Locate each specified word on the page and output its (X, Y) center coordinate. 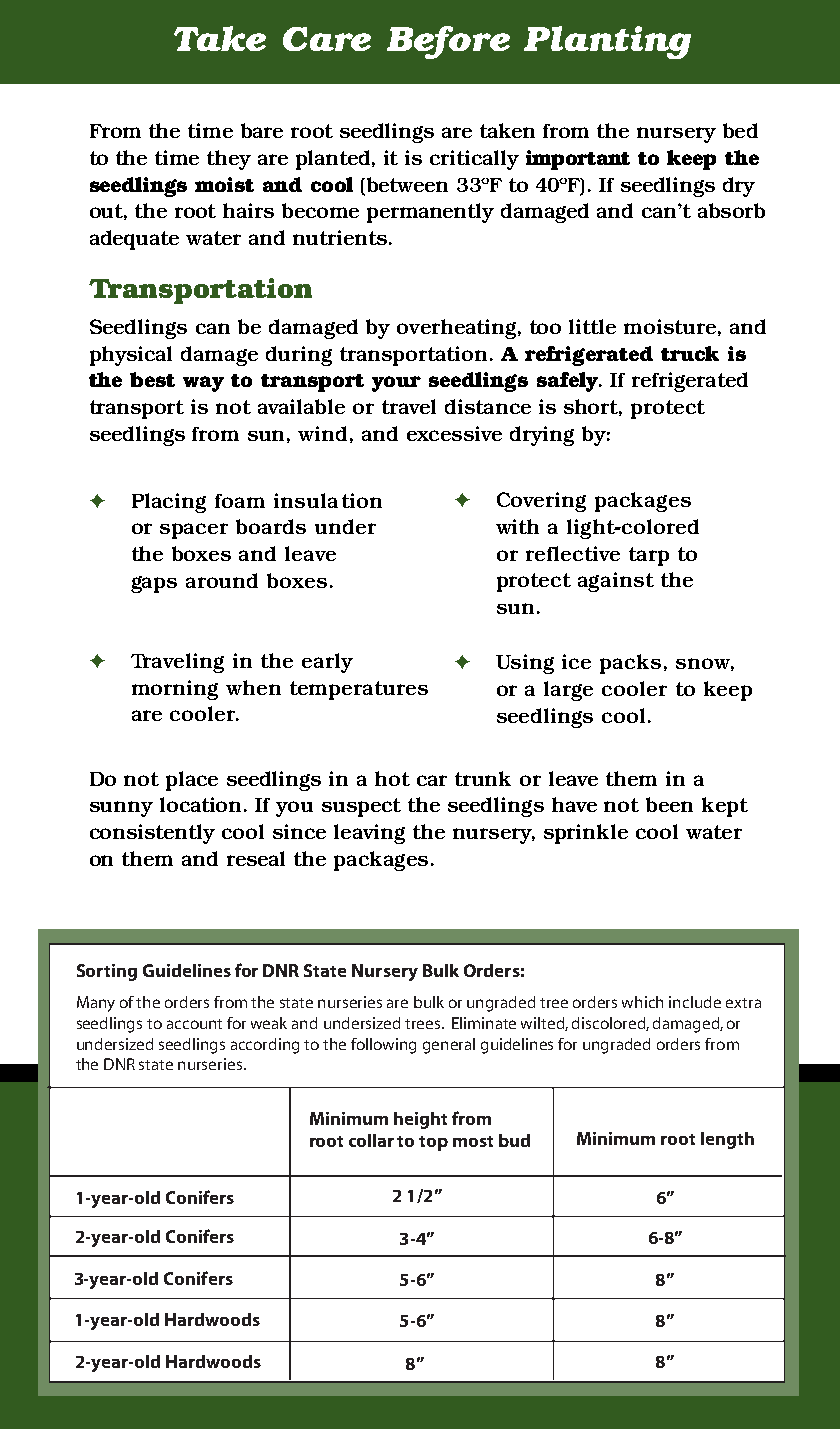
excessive (454, 433)
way (203, 384)
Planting (607, 42)
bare (262, 130)
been (669, 804)
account (194, 1024)
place (192, 781)
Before (448, 42)
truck (690, 353)
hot (392, 778)
